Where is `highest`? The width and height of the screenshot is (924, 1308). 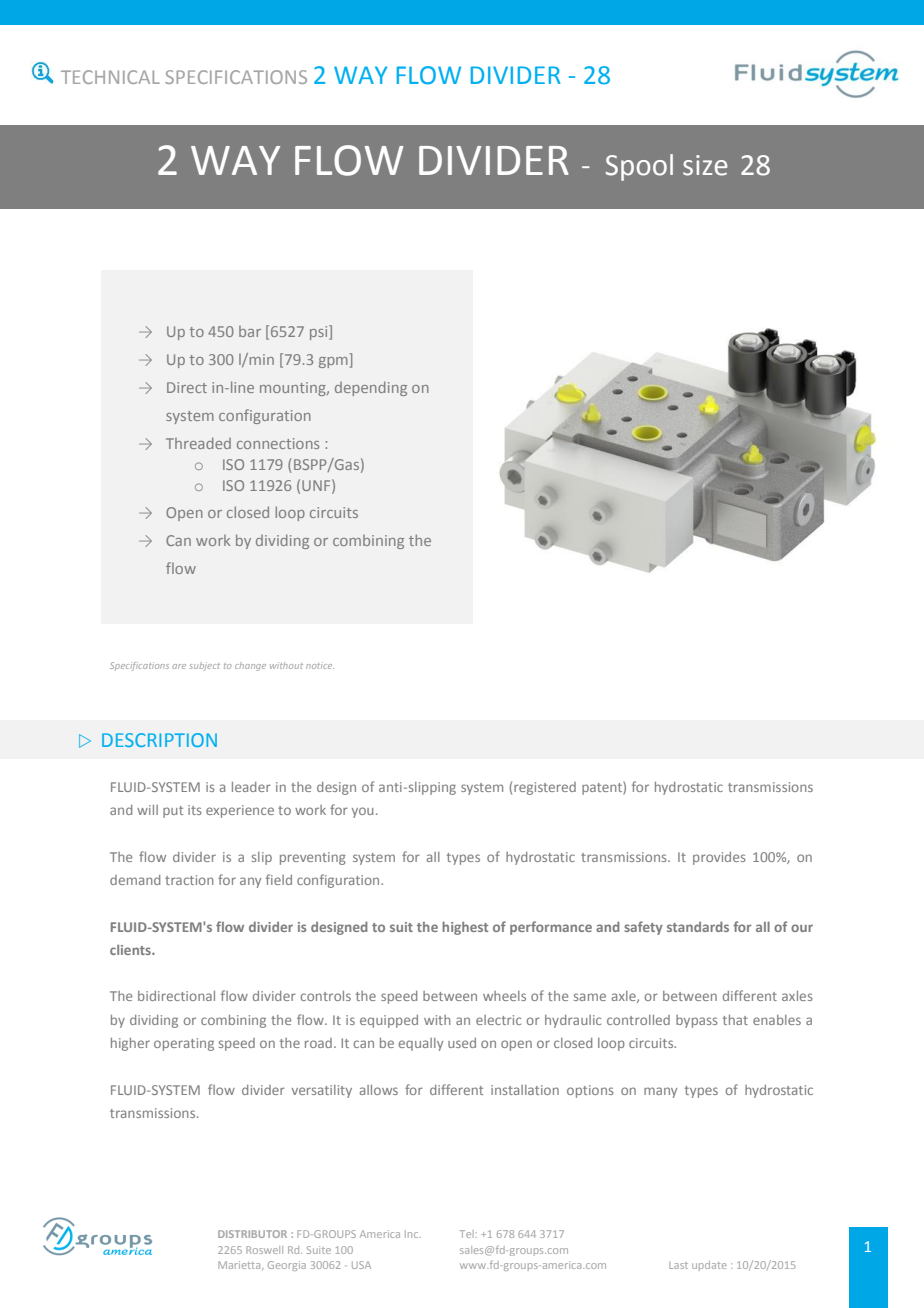
highest is located at coordinates (465, 928).
